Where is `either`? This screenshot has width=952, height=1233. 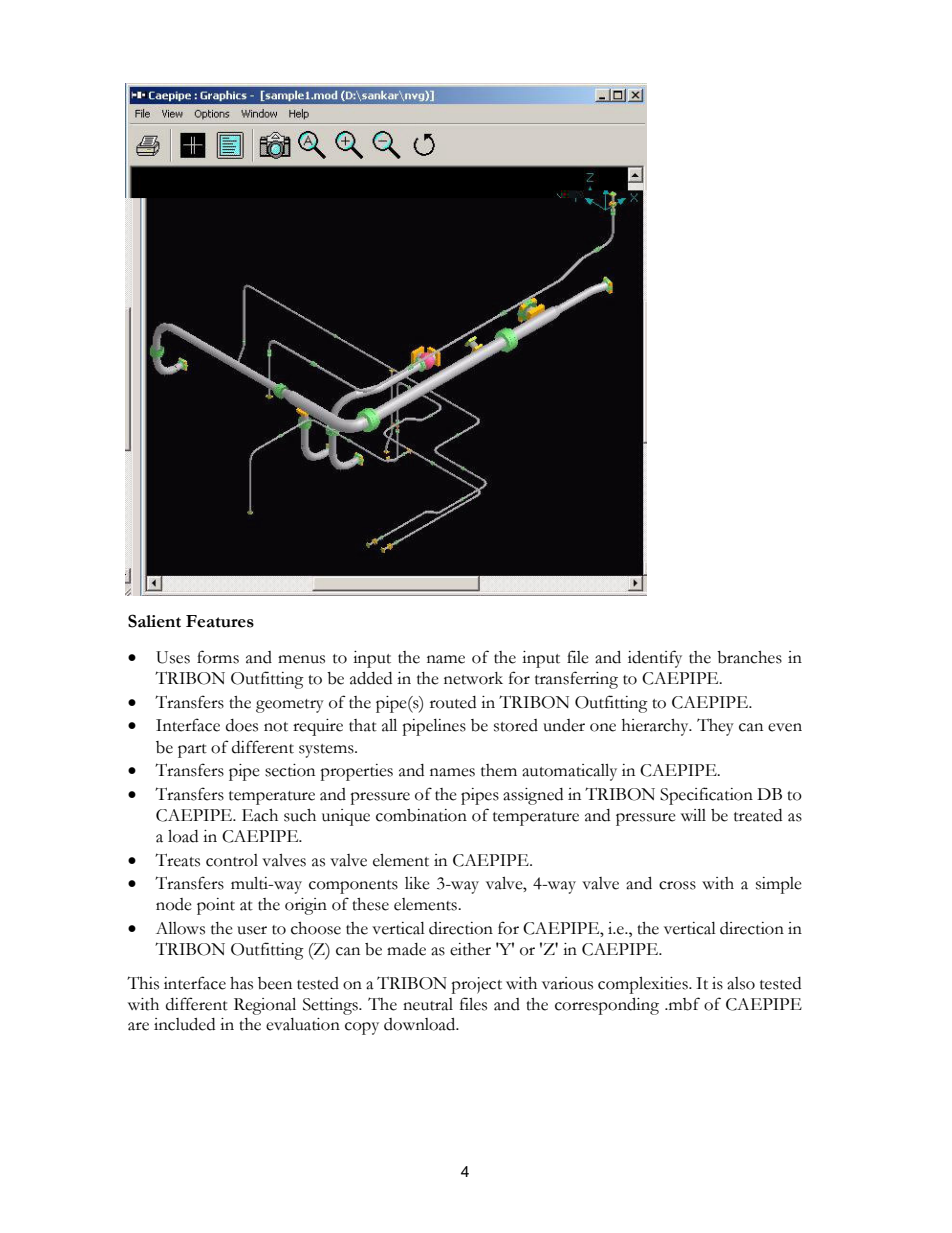
either is located at coordinates (470, 949).
